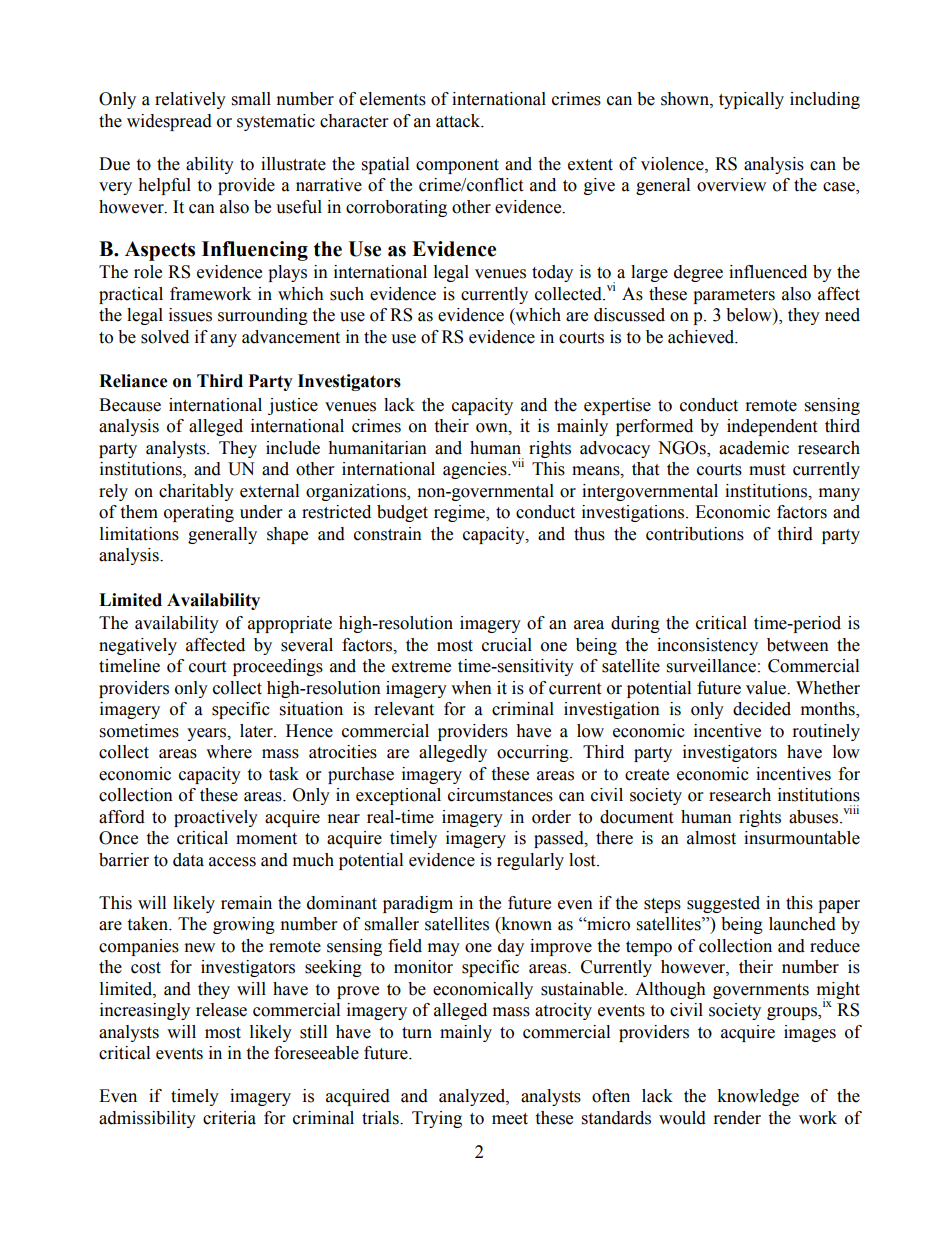  What do you see at coordinates (229, 1118) in the page?
I see `criteria` at bounding box center [229, 1118].
